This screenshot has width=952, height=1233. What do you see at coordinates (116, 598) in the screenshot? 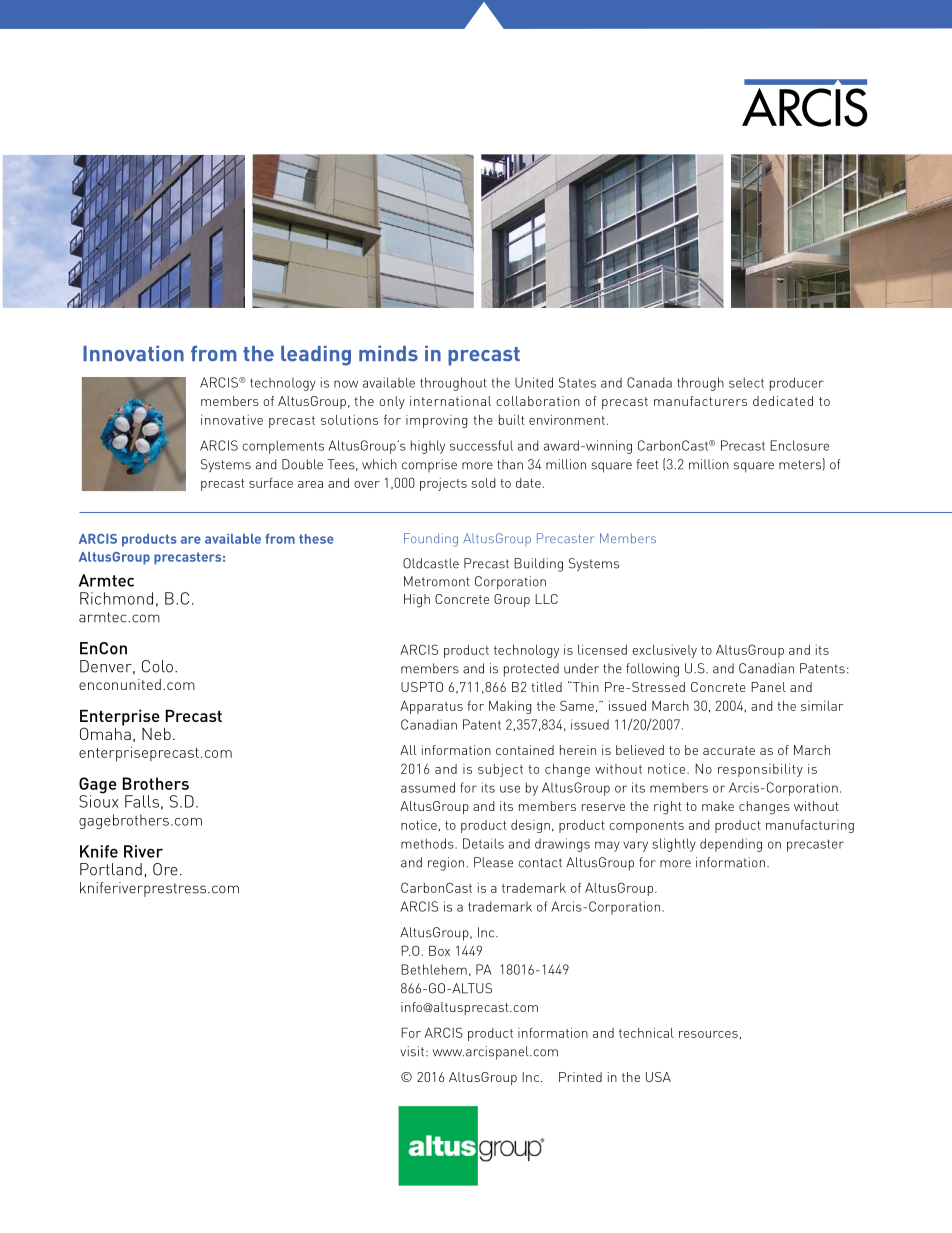
I see `Richmond` at bounding box center [116, 598].
